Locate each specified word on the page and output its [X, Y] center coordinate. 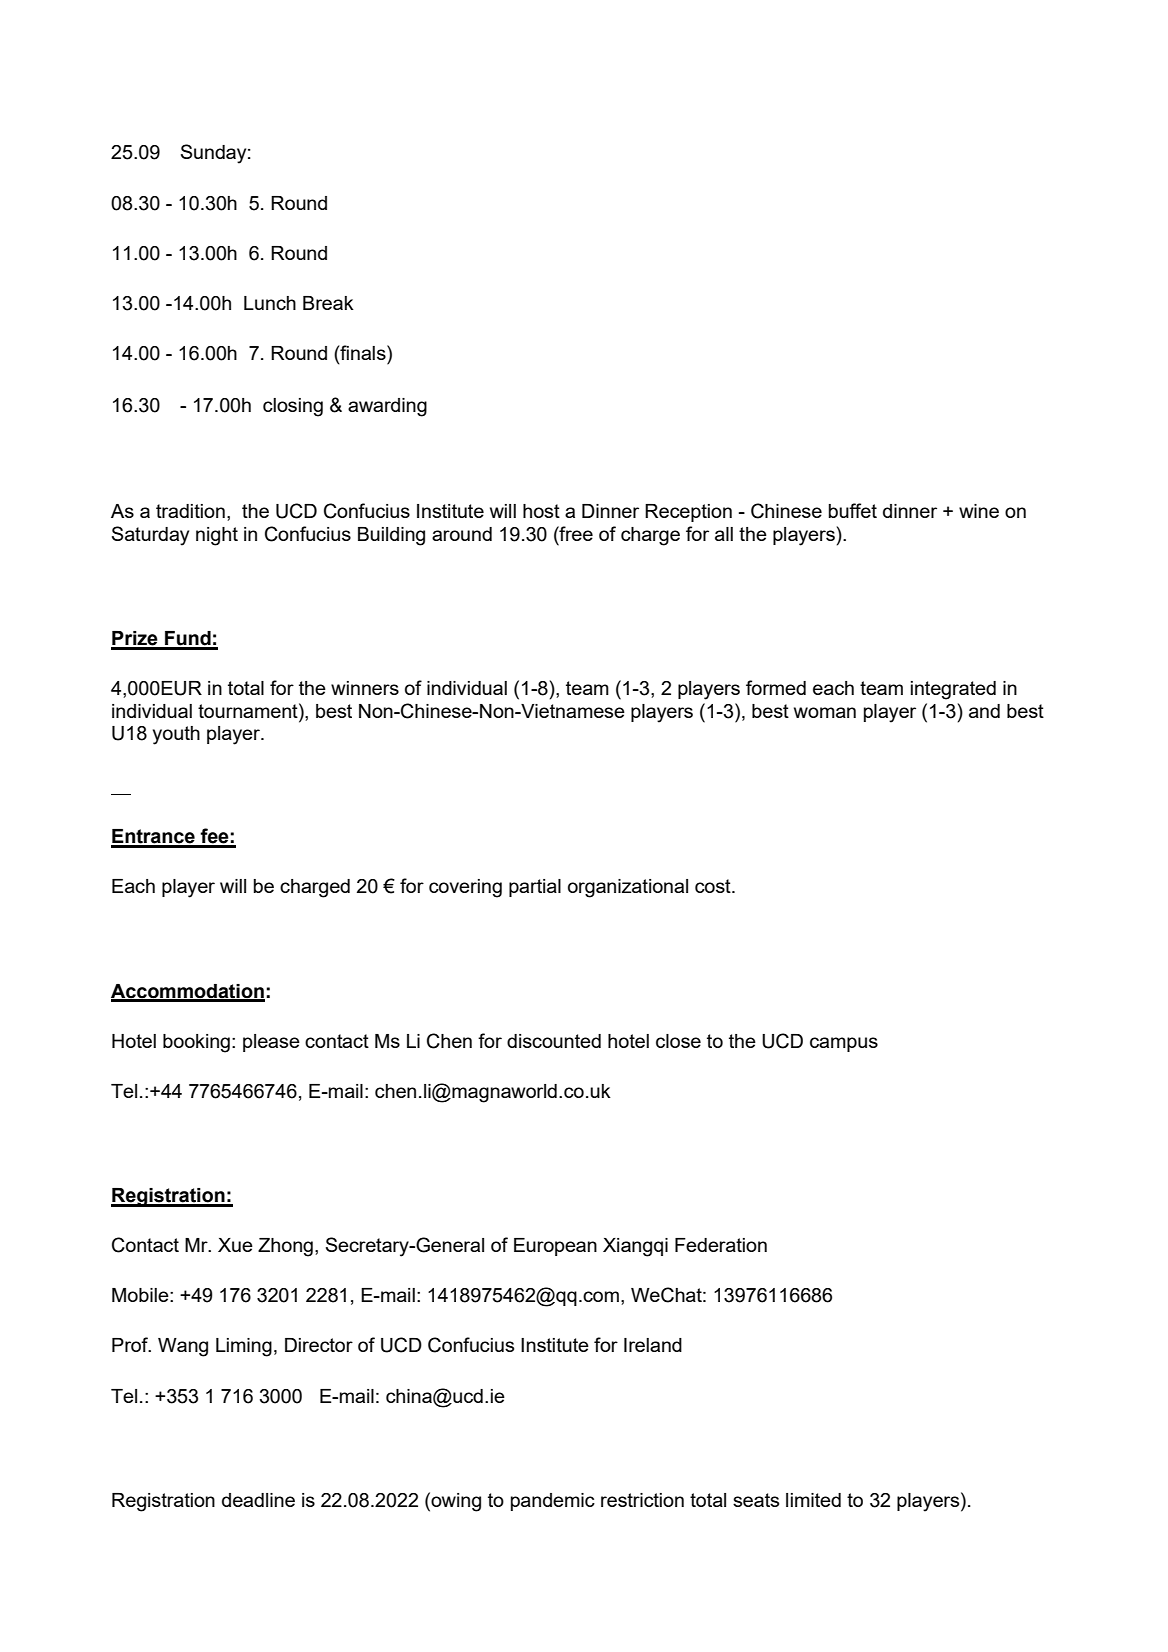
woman [825, 712]
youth [176, 735]
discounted [554, 1041]
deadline [258, 1500]
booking [196, 1043]
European [555, 1247]
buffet [853, 510]
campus [844, 1044]
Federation [721, 1245]
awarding [387, 407]
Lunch [270, 303]
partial [535, 888]
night [217, 536]
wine [979, 511]
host [541, 511]
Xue [235, 1245]
